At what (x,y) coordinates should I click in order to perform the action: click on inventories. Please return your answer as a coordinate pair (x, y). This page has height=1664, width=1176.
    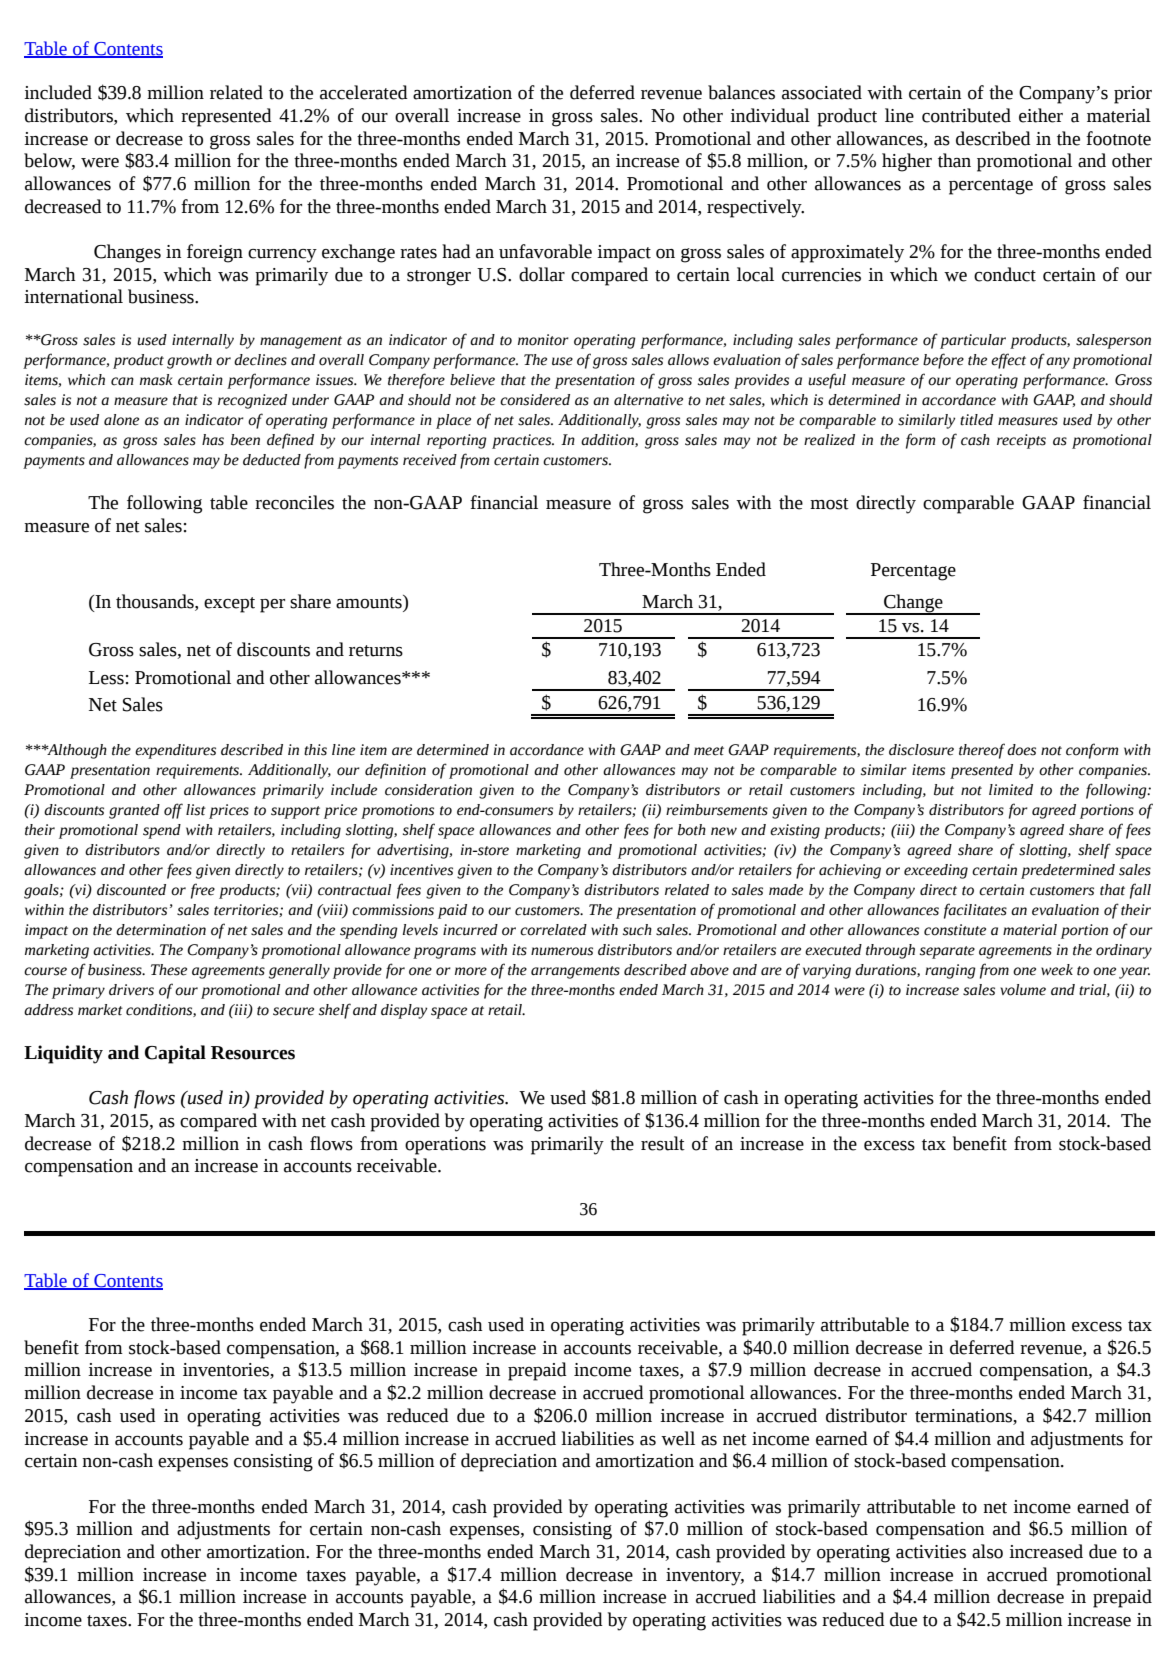
    Looking at the image, I should click on (227, 1371).
